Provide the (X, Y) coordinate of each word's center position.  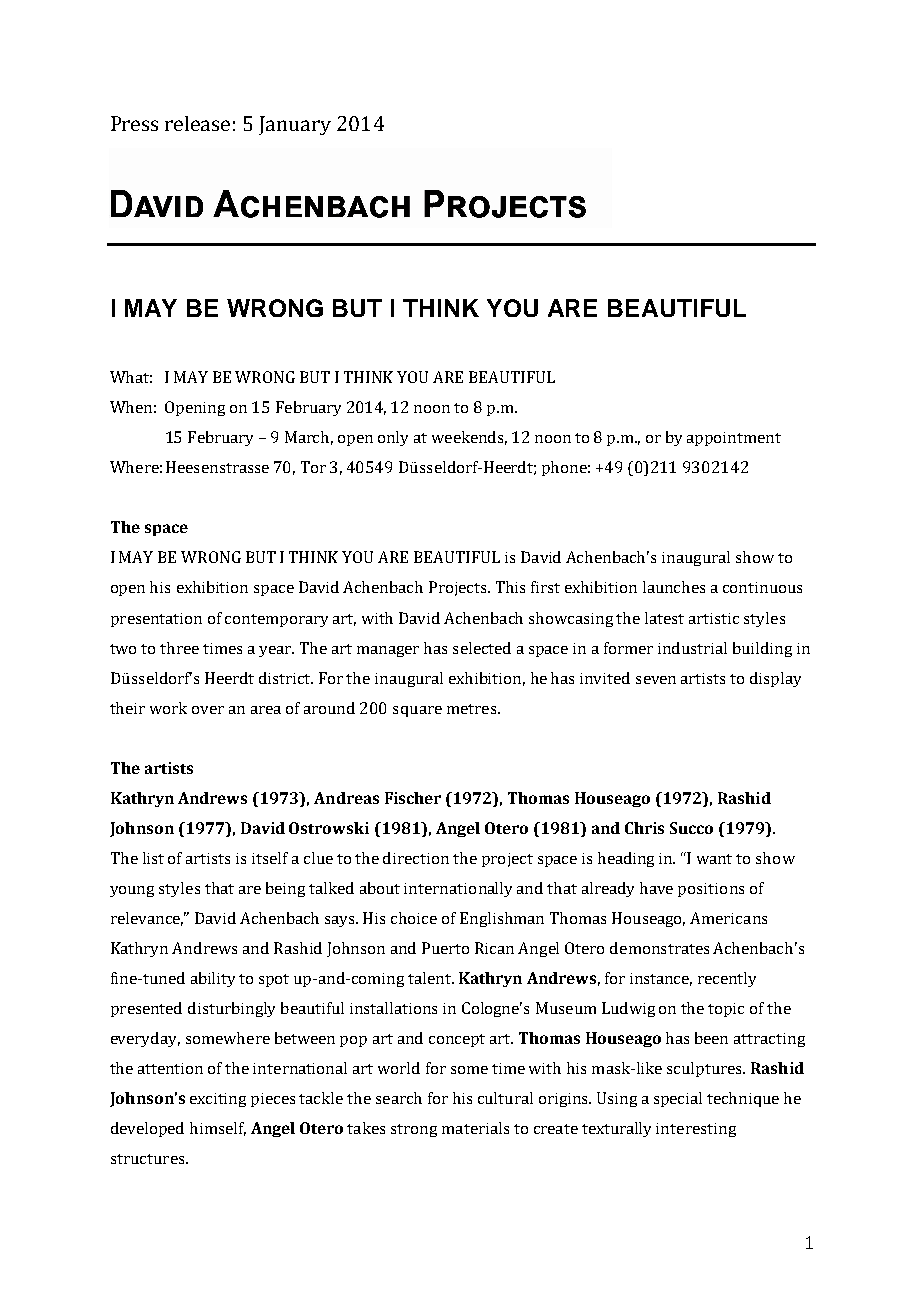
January (295, 125)
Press (134, 123)
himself (218, 1129)
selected (482, 648)
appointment (734, 439)
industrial (692, 648)
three (179, 648)
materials (475, 1128)
